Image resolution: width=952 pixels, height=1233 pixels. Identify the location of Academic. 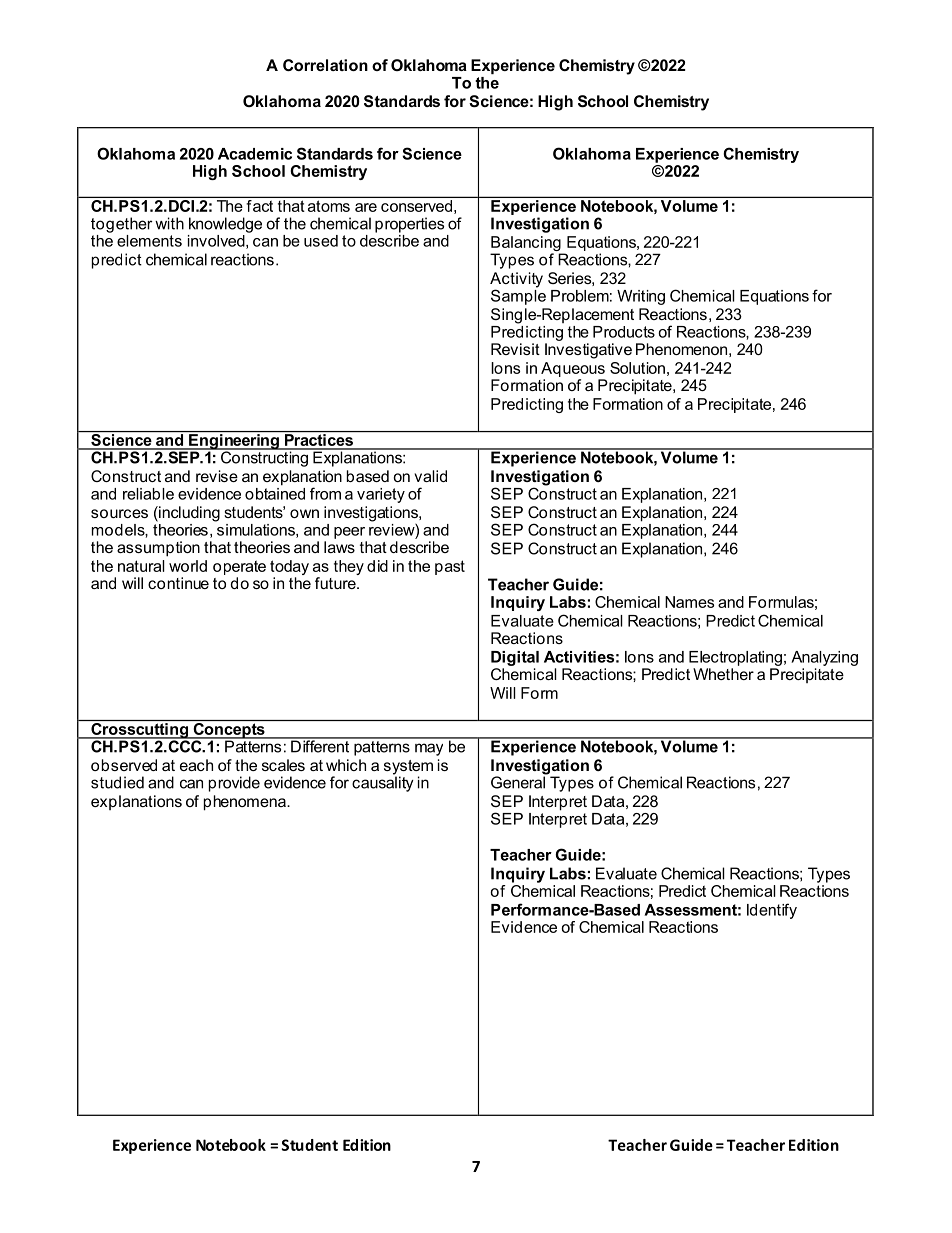
(255, 154).
